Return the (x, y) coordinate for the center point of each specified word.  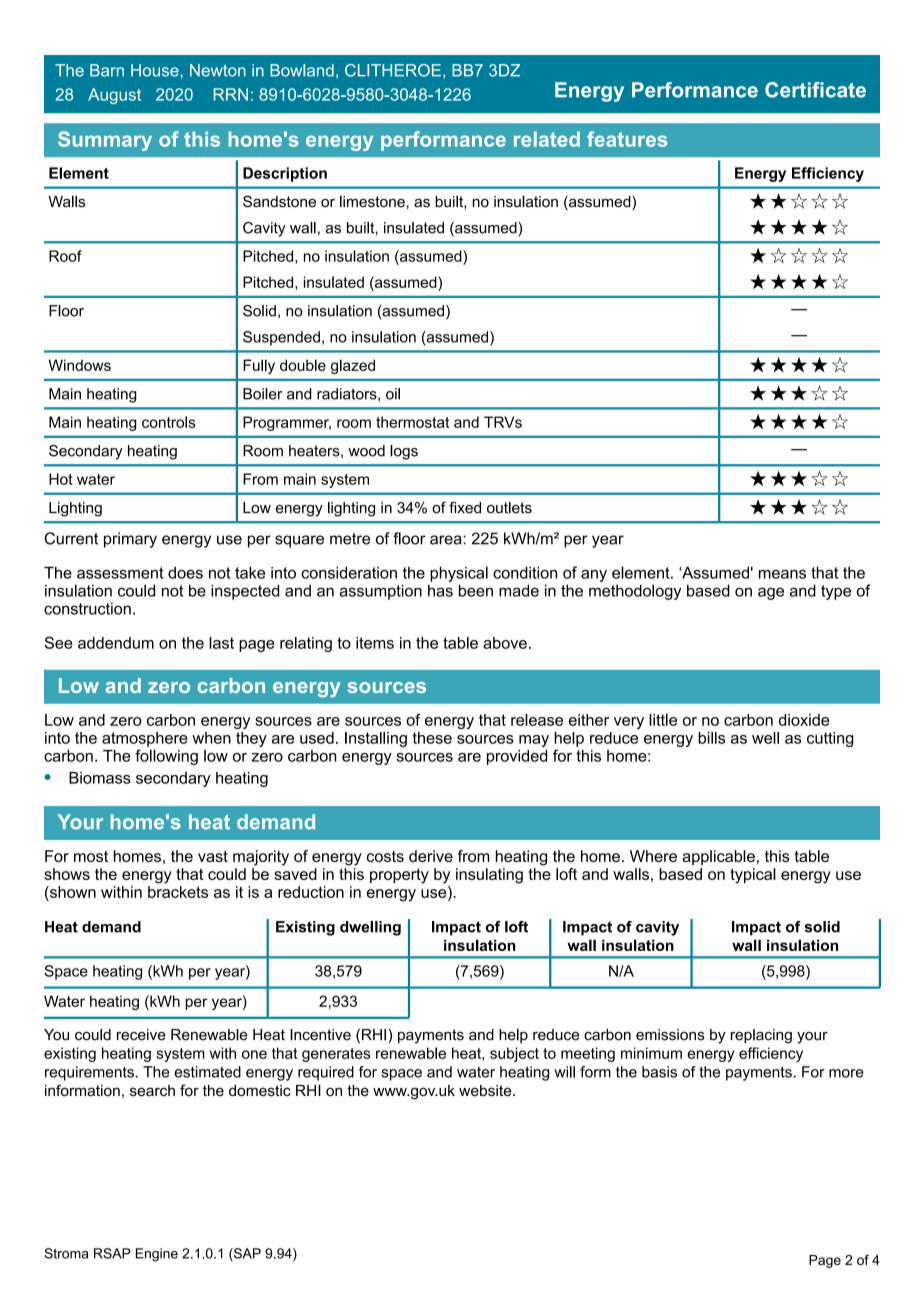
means (782, 574)
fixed (465, 508)
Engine (157, 1255)
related (547, 139)
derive (431, 856)
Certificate (815, 90)
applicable (718, 857)
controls (169, 422)
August (114, 96)
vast (213, 856)
